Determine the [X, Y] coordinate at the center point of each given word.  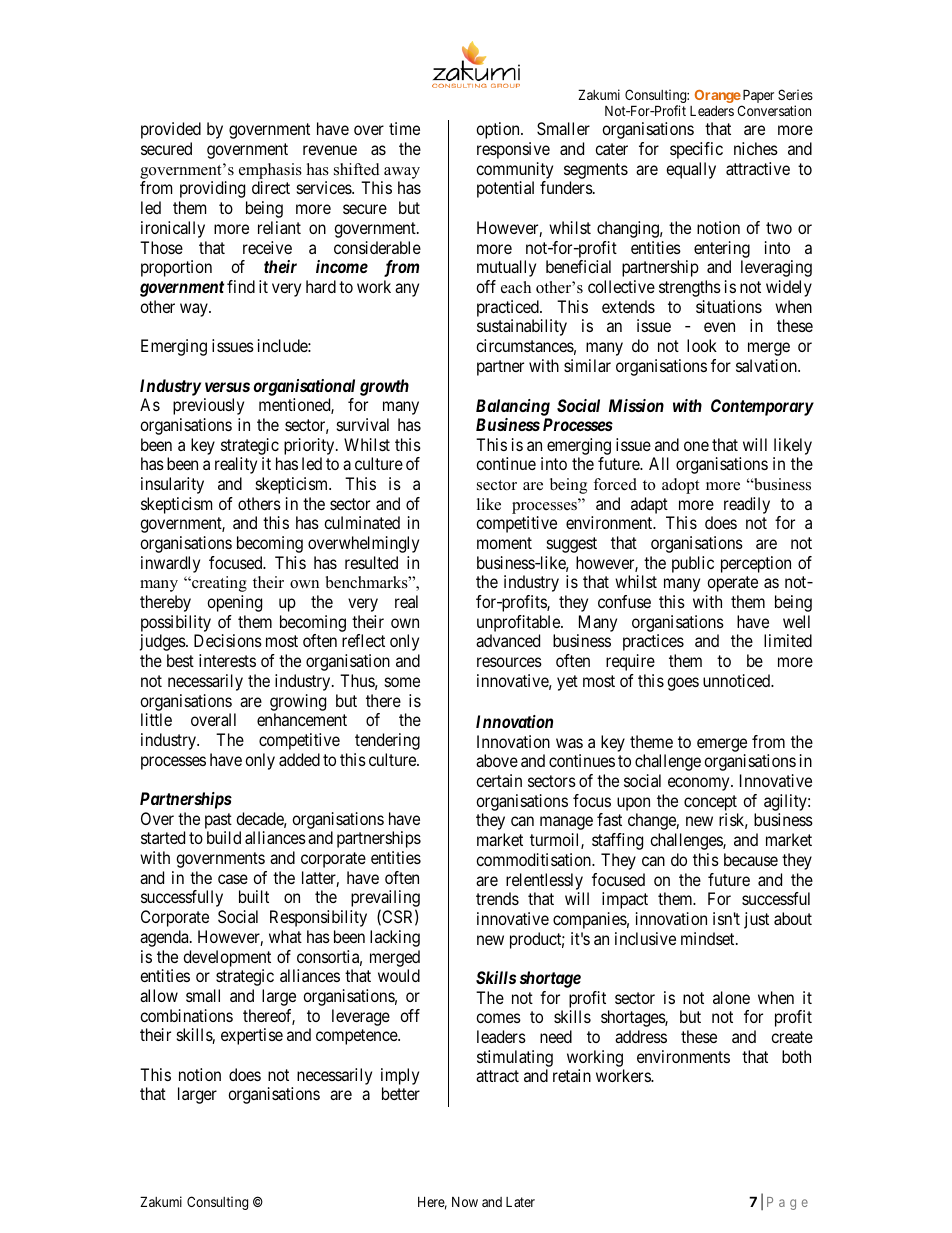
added [299, 759]
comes [498, 1018]
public [693, 564]
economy [700, 784]
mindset [709, 938]
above [497, 760]
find [241, 286]
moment [504, 543]
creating [218, 584]
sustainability [522, 327]
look [702, 345]
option [499, 130]
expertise [252, 1036]
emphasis [270, 171]
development [227, 958]
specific [696, 150]
